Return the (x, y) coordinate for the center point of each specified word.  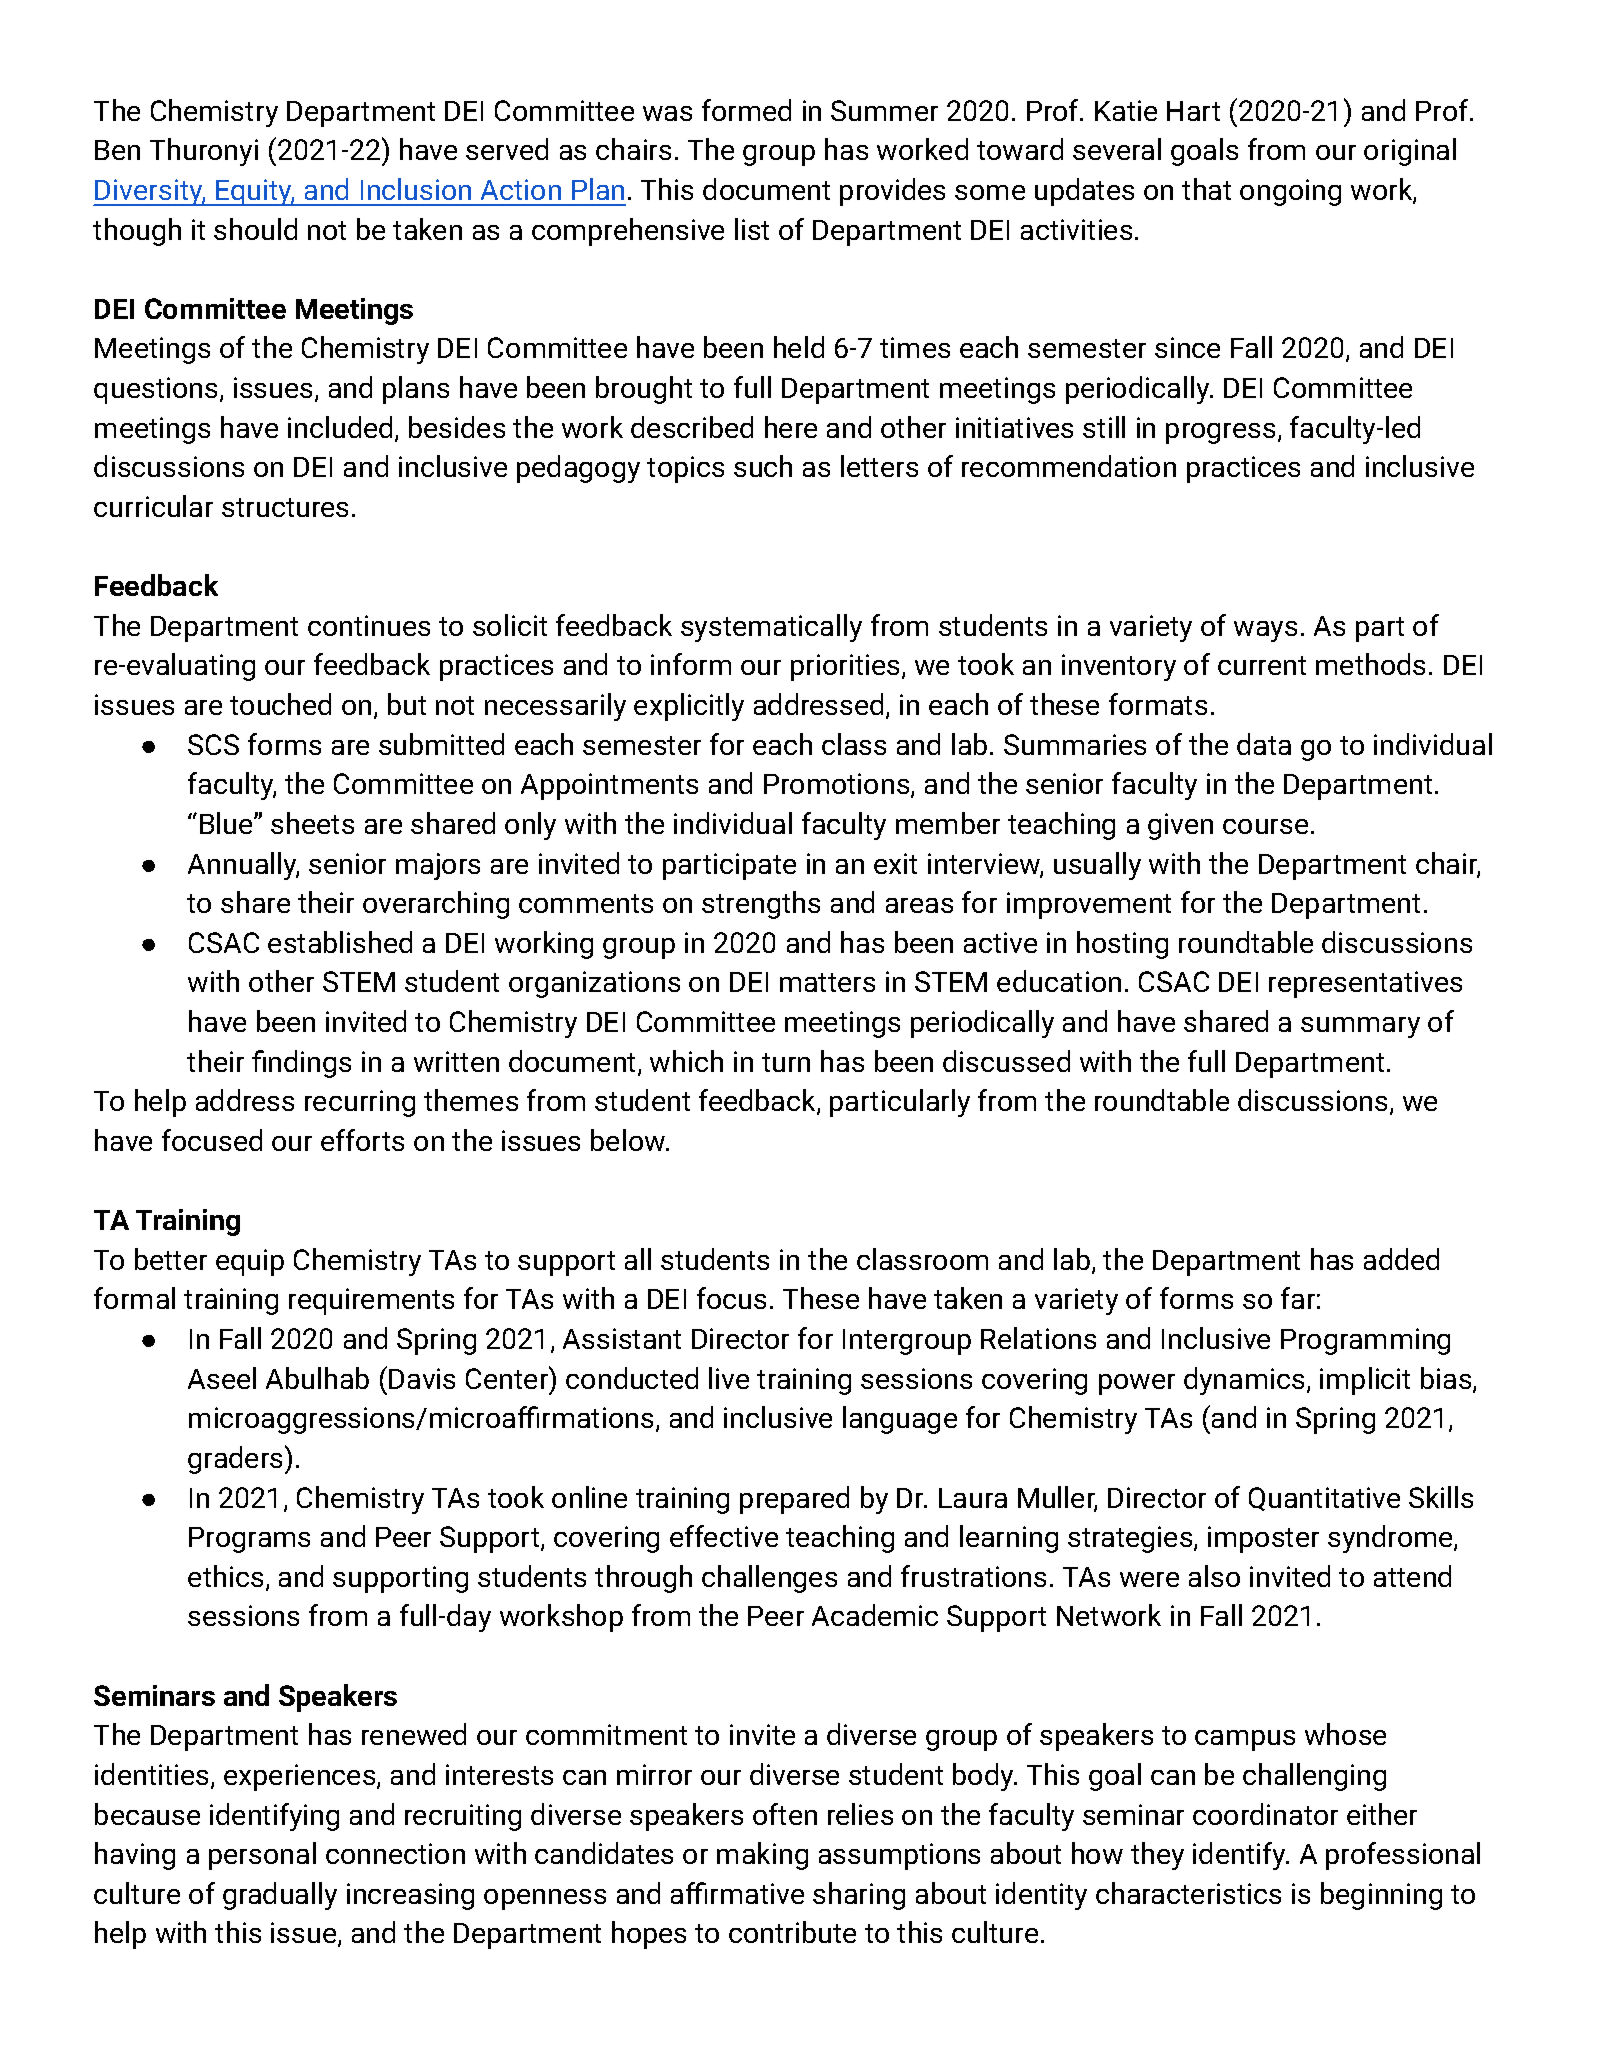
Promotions (838, 785)
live (729, 1378)
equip (250, 1262)
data (1264, 744)
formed (746, 110)
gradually (280, 1896)
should (255, 229)
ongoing (1290, 192)
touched (280, 704)
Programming (1365, 1341)
